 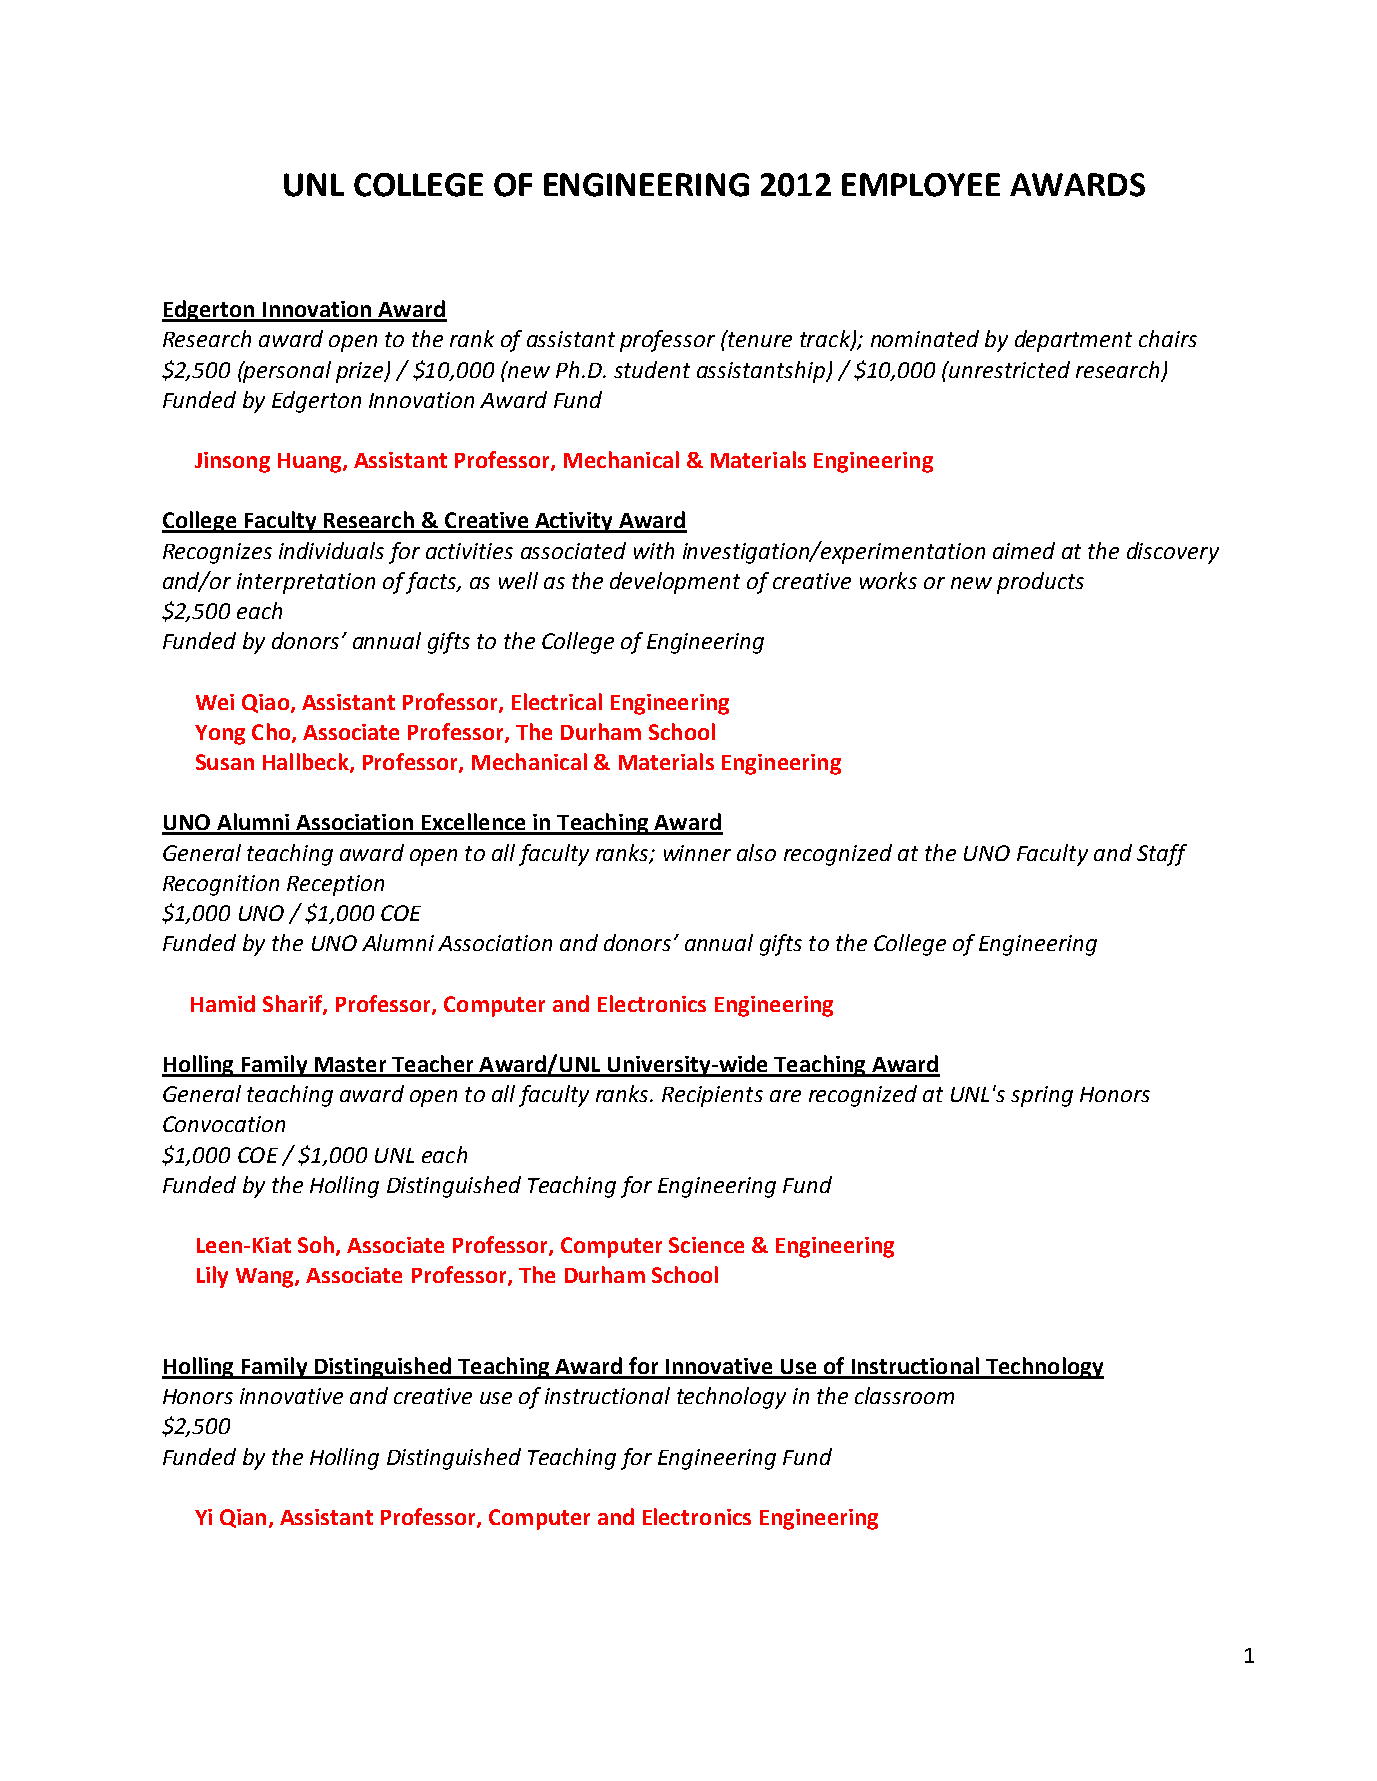 I want to click on individuals, so click(x=331, y=550).
